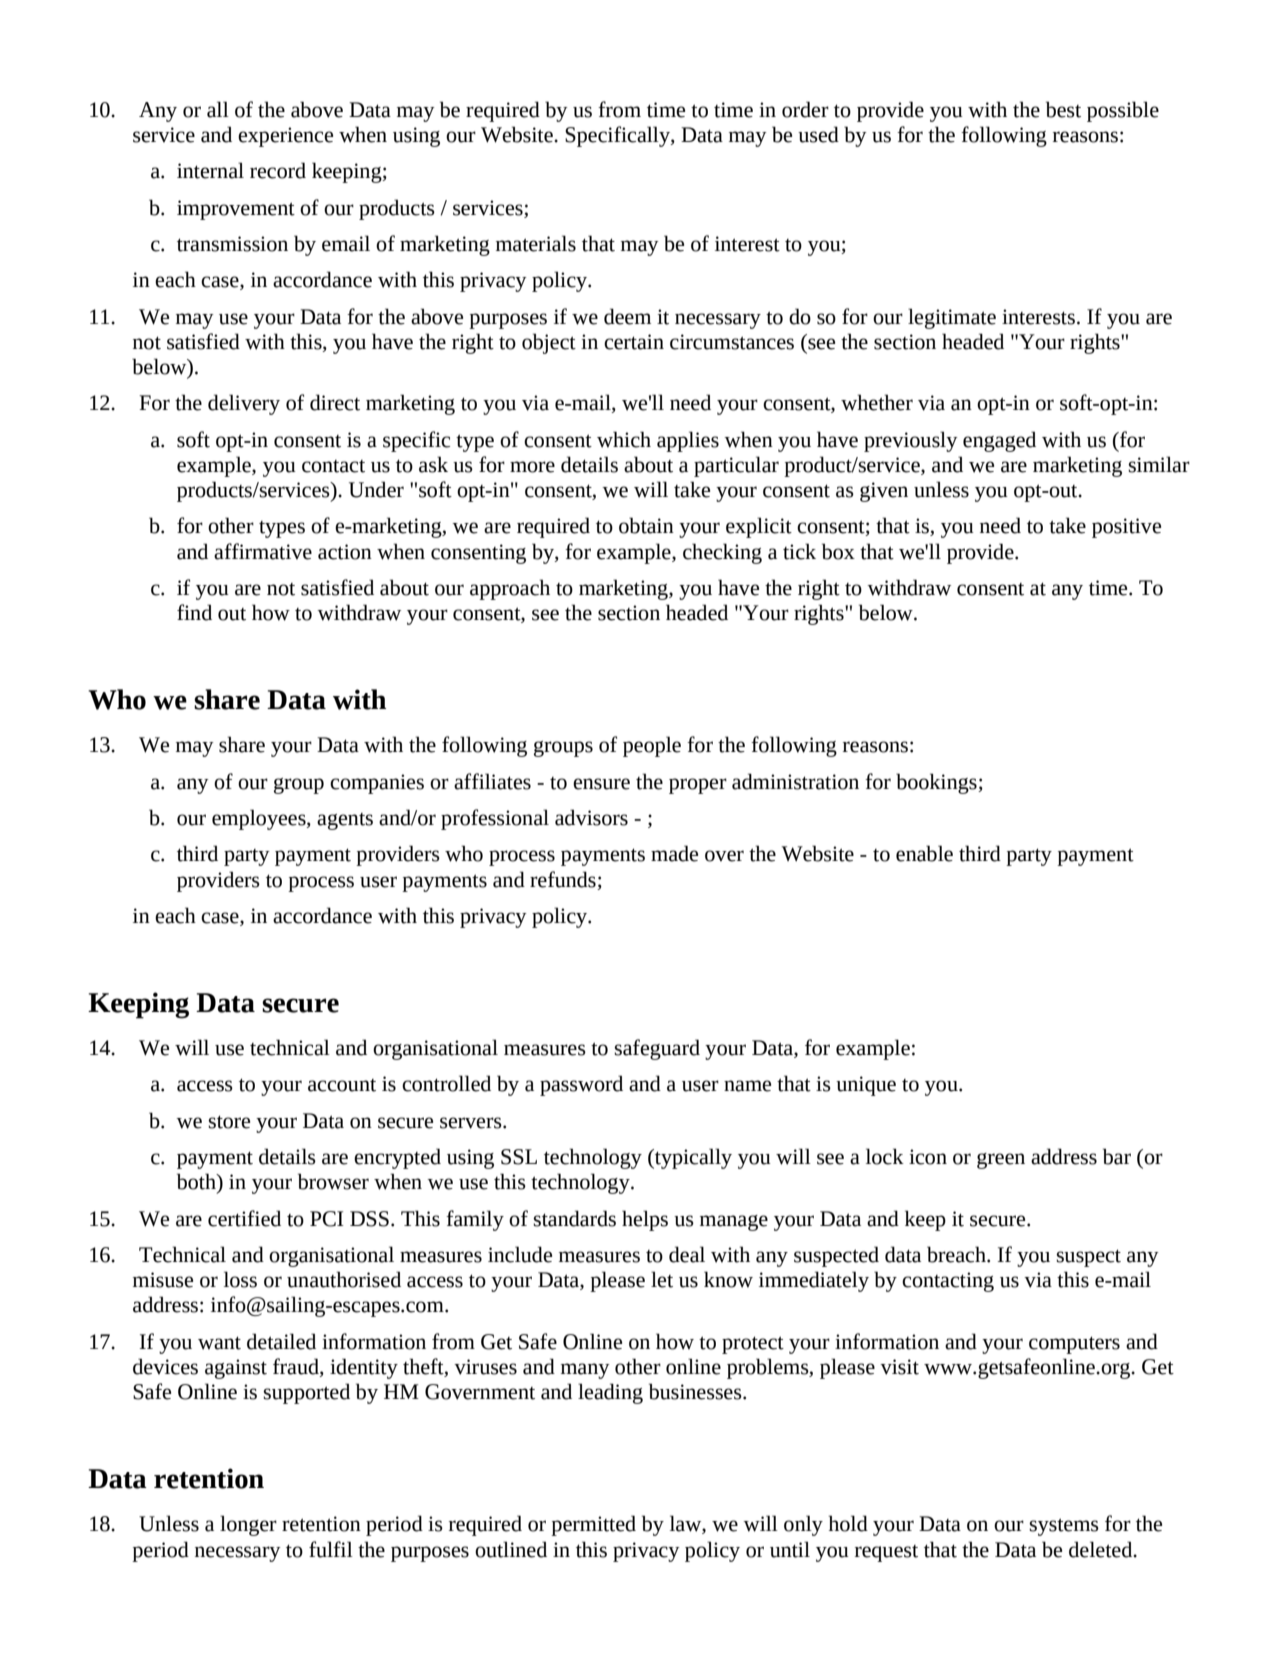 The image size is (1288, 1667). Describe the element at coordinates (805, 109) in the screenshot. I see `order` at that location.
